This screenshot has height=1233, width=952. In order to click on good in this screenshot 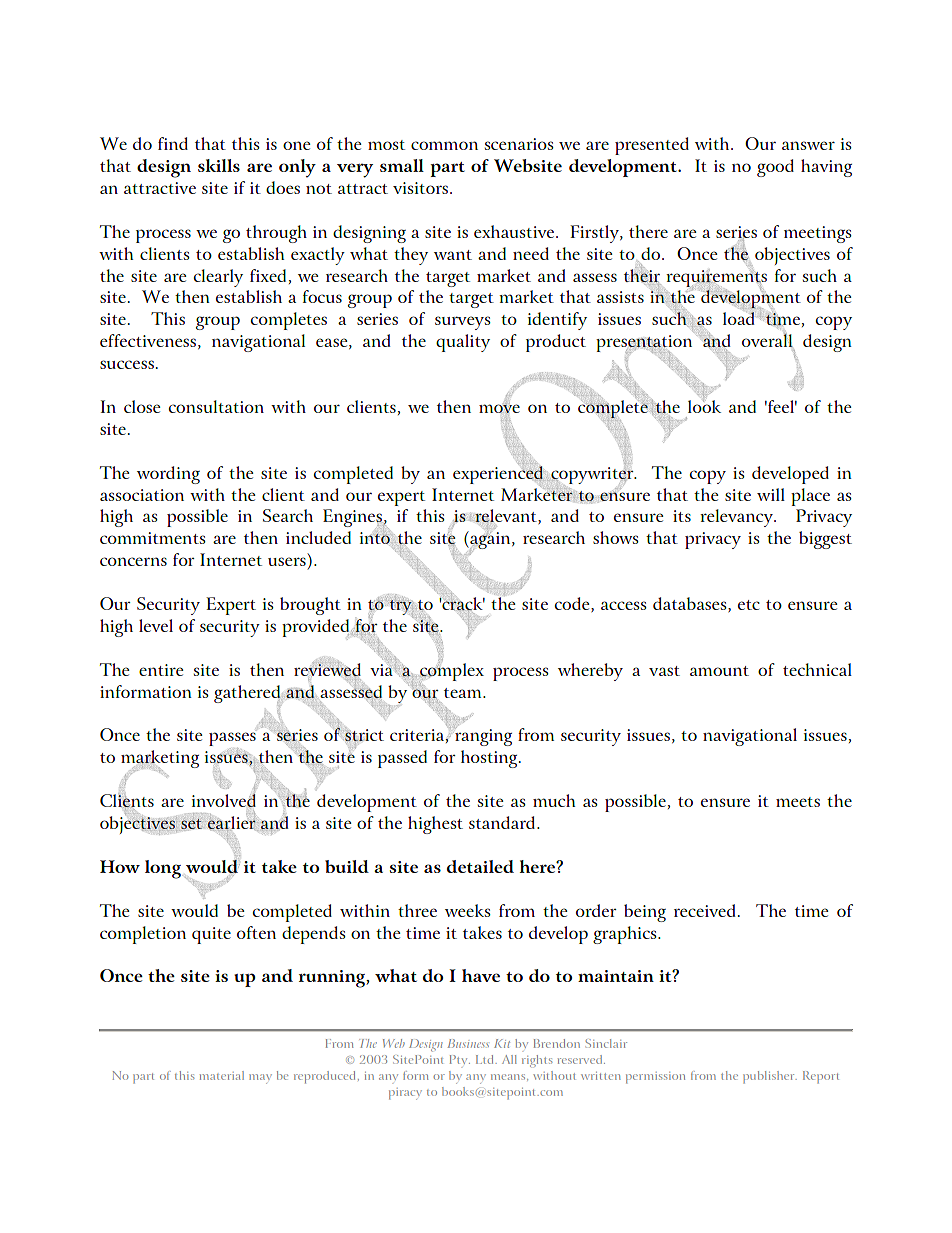, I will do `click(775, 168)`.
